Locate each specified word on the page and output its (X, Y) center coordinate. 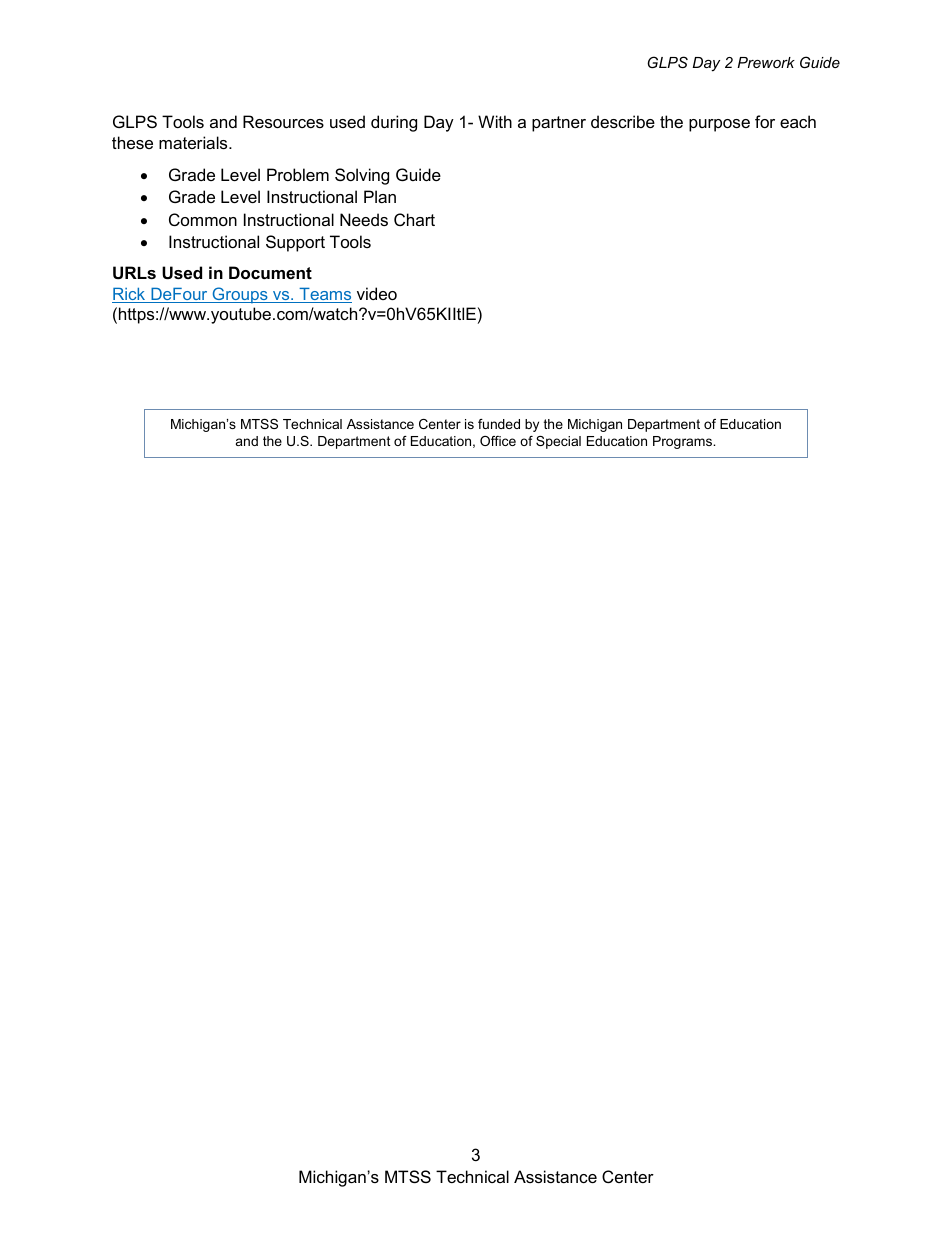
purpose (719, 125)
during (394, 123)
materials (194, 142)
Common (203, 219)
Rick (130, 295)
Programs (684, 442)
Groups (240, 295)
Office (498, 441)
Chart (414, 219)
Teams (324, 295)
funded (499, 424)
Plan (380, 196)
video (377, 293)
